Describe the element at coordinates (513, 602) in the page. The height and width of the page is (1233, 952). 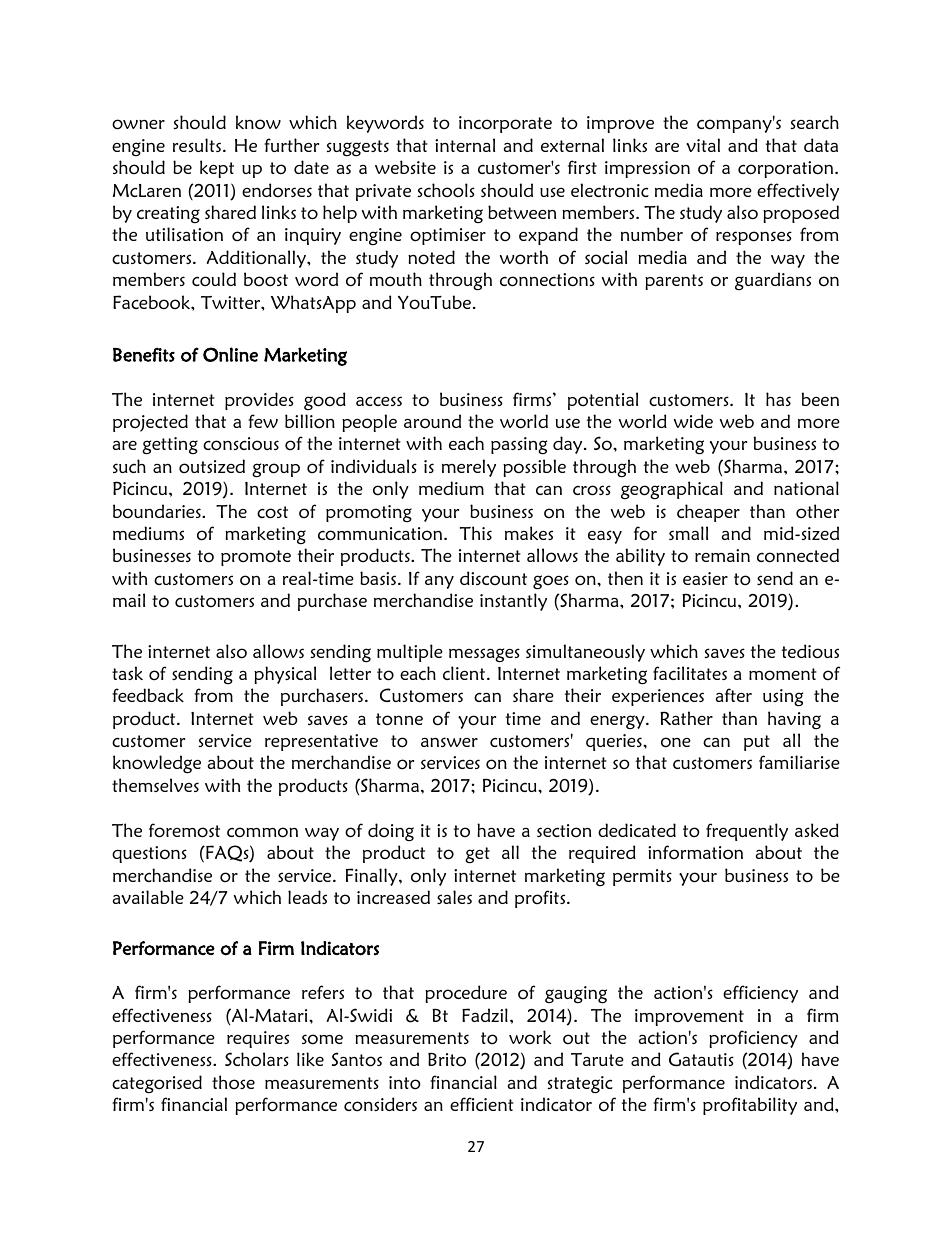
I see `instantly` at that location.
